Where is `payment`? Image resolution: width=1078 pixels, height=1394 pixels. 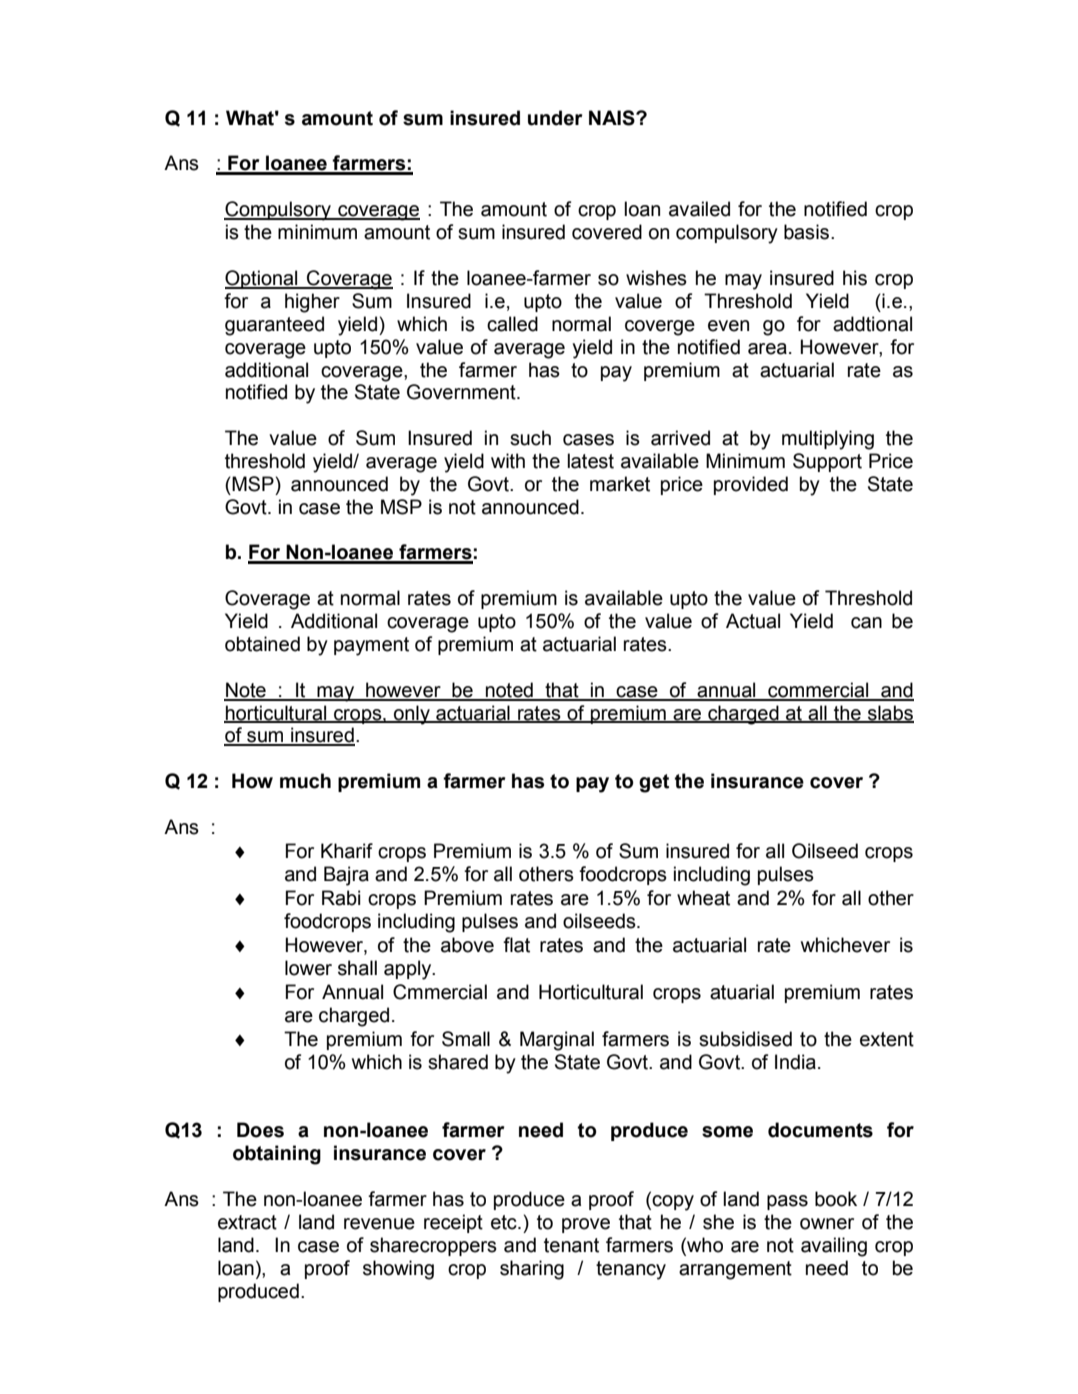
payment is located at coordinates (371, 646).
